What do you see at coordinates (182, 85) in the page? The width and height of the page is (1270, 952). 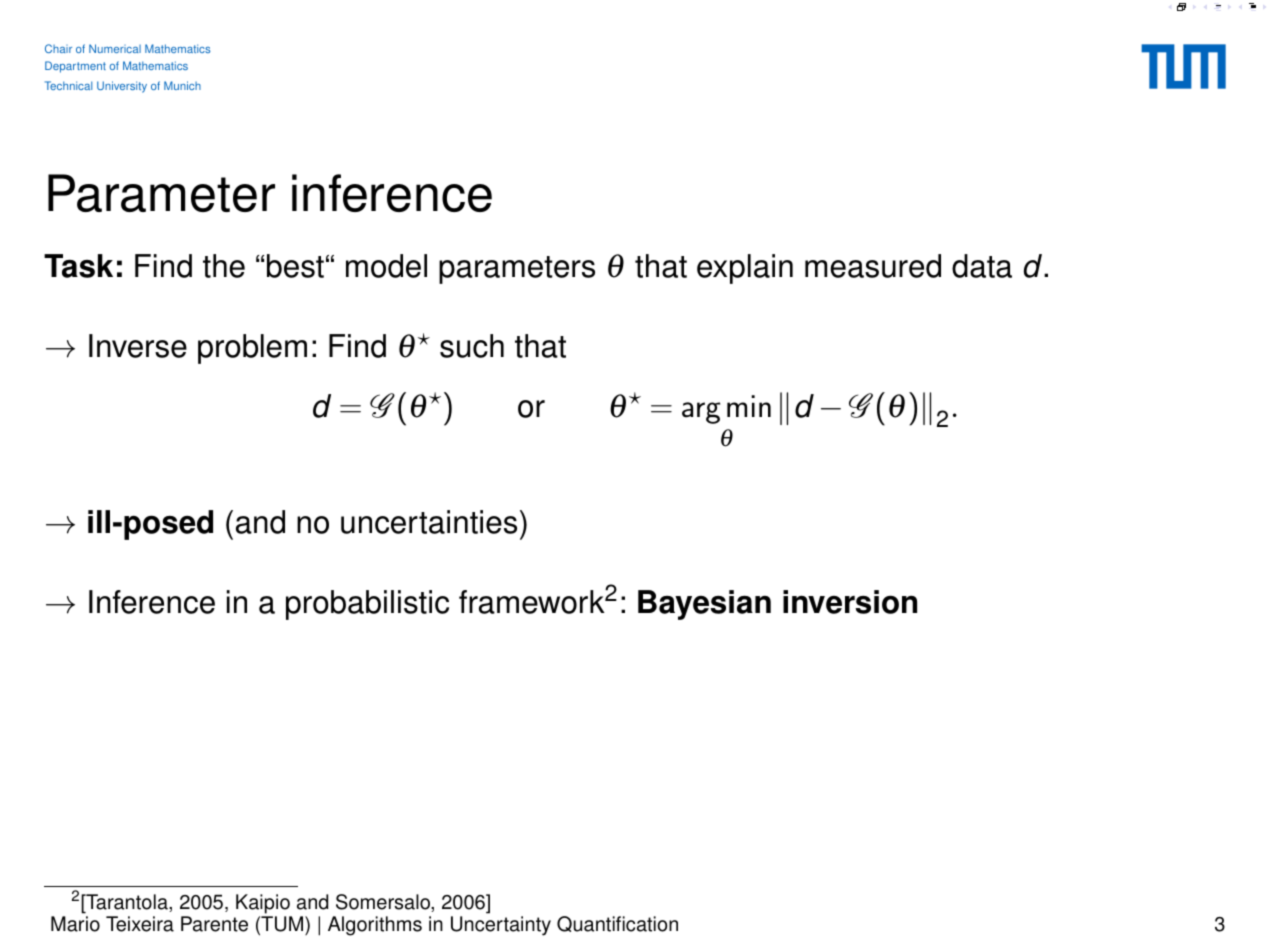 I see `Munich` at bounding box center [182, 85].
